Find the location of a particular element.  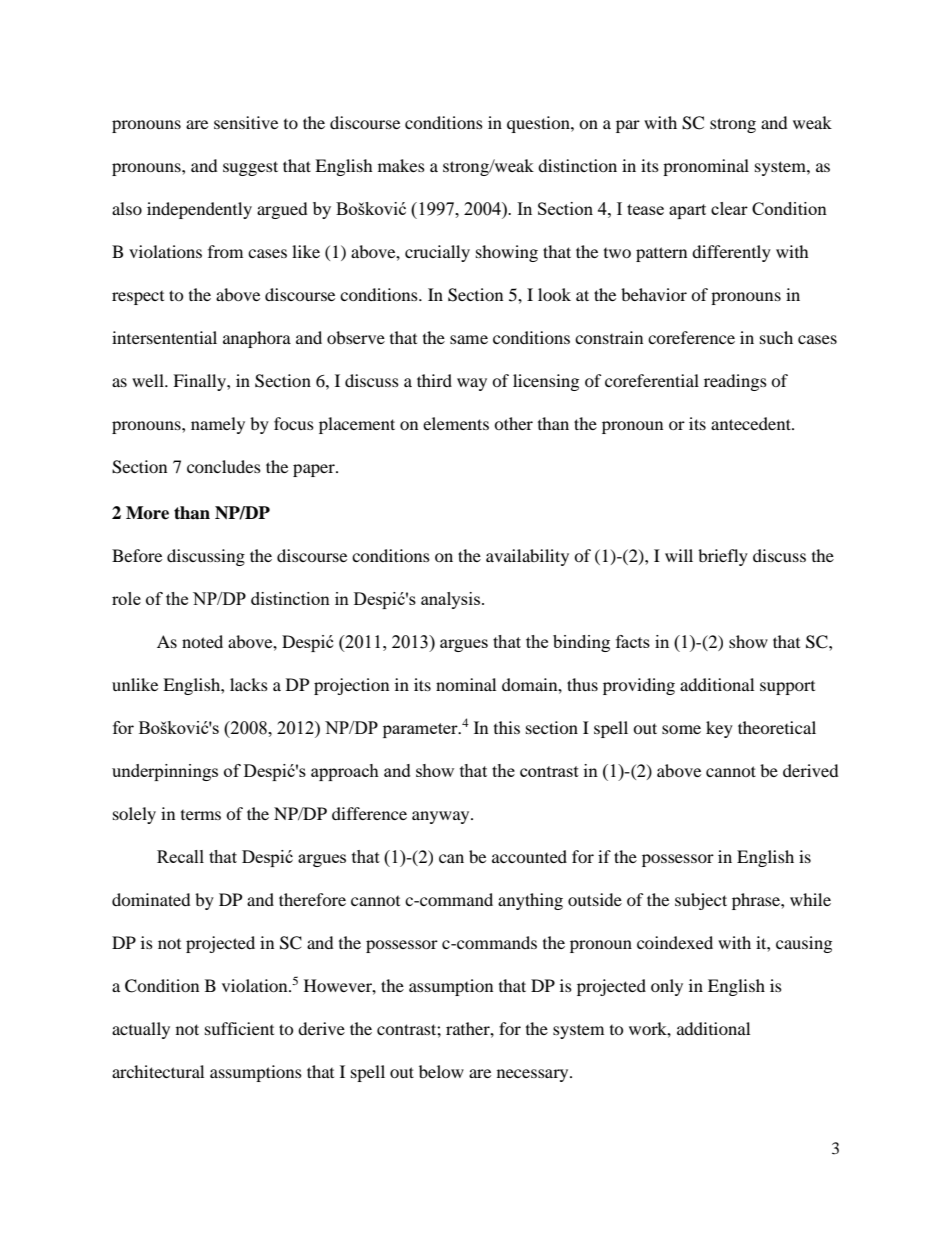

Recall is located at coordinates (180, 856).
